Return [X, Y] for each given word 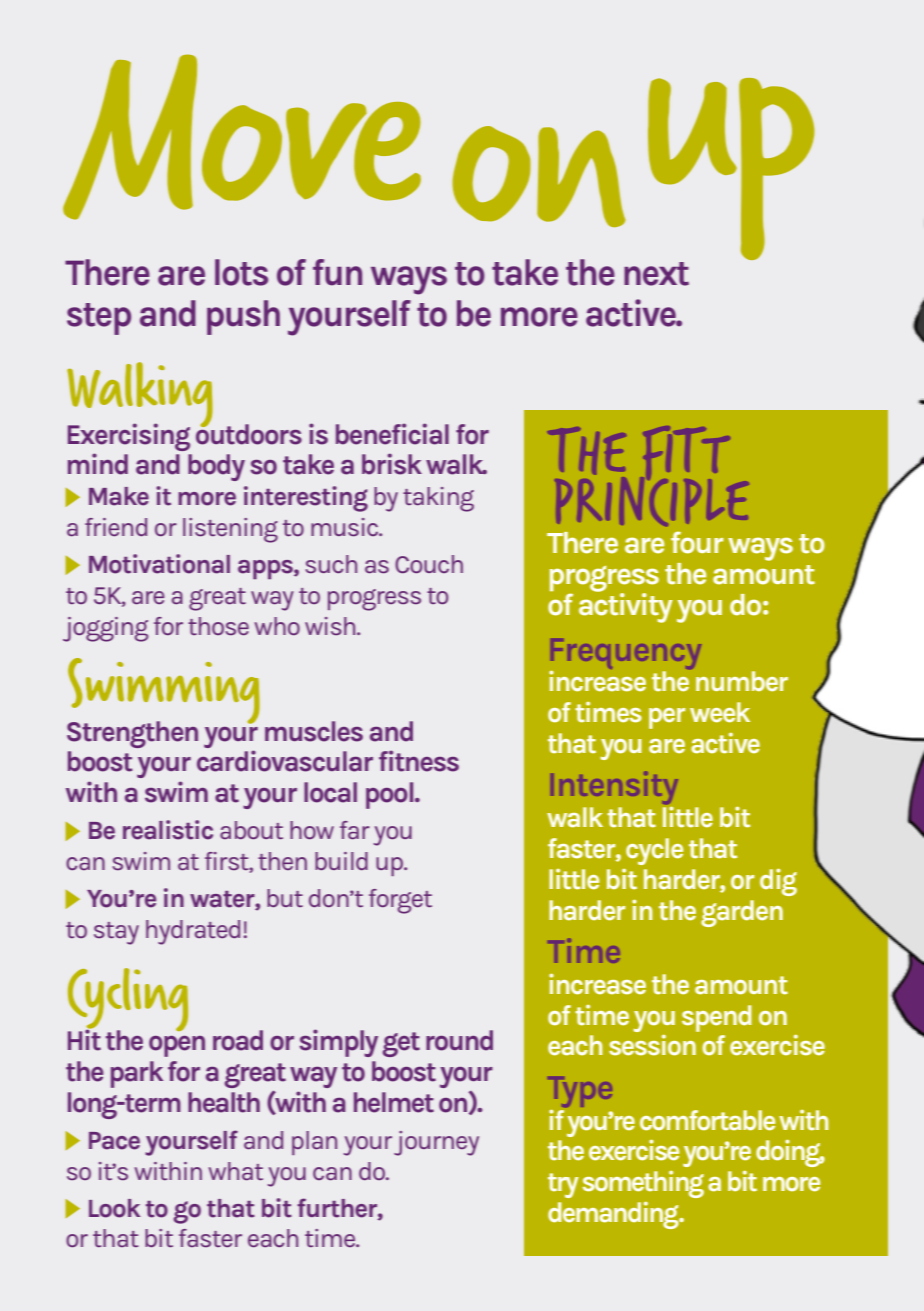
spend [716, 1018]
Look [114, 1208]
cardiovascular [285, 761]
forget [400, 901]
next [656, 274]
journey [436, 1143]
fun [337, 272]
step [99, 319]
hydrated [193, 932]
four [697, 542]
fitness [419, 761]
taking [438, 499]
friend [116, 527]
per [667, 718]
